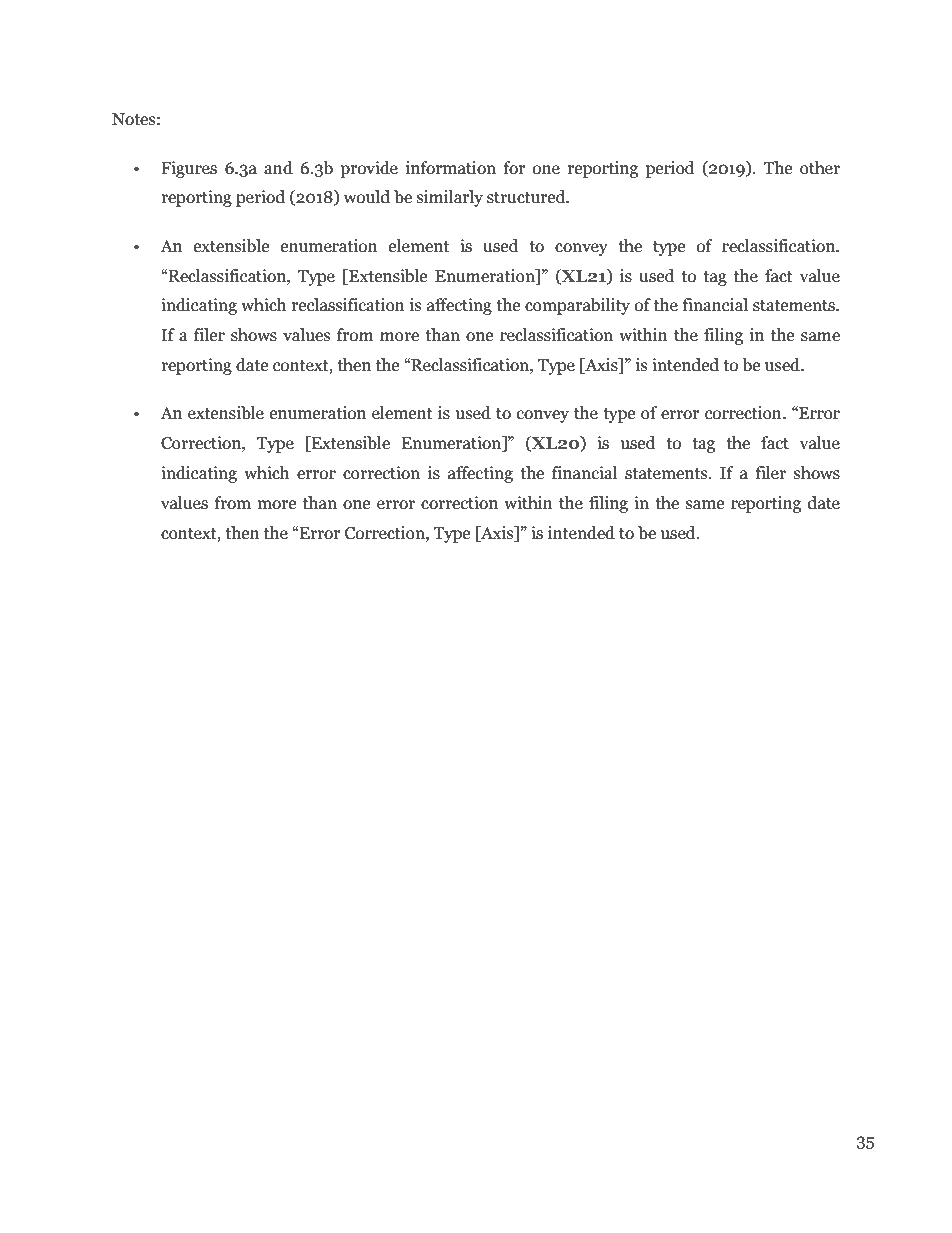 The image size is (952, 1233). I want to click on information, so click(451, 168).
